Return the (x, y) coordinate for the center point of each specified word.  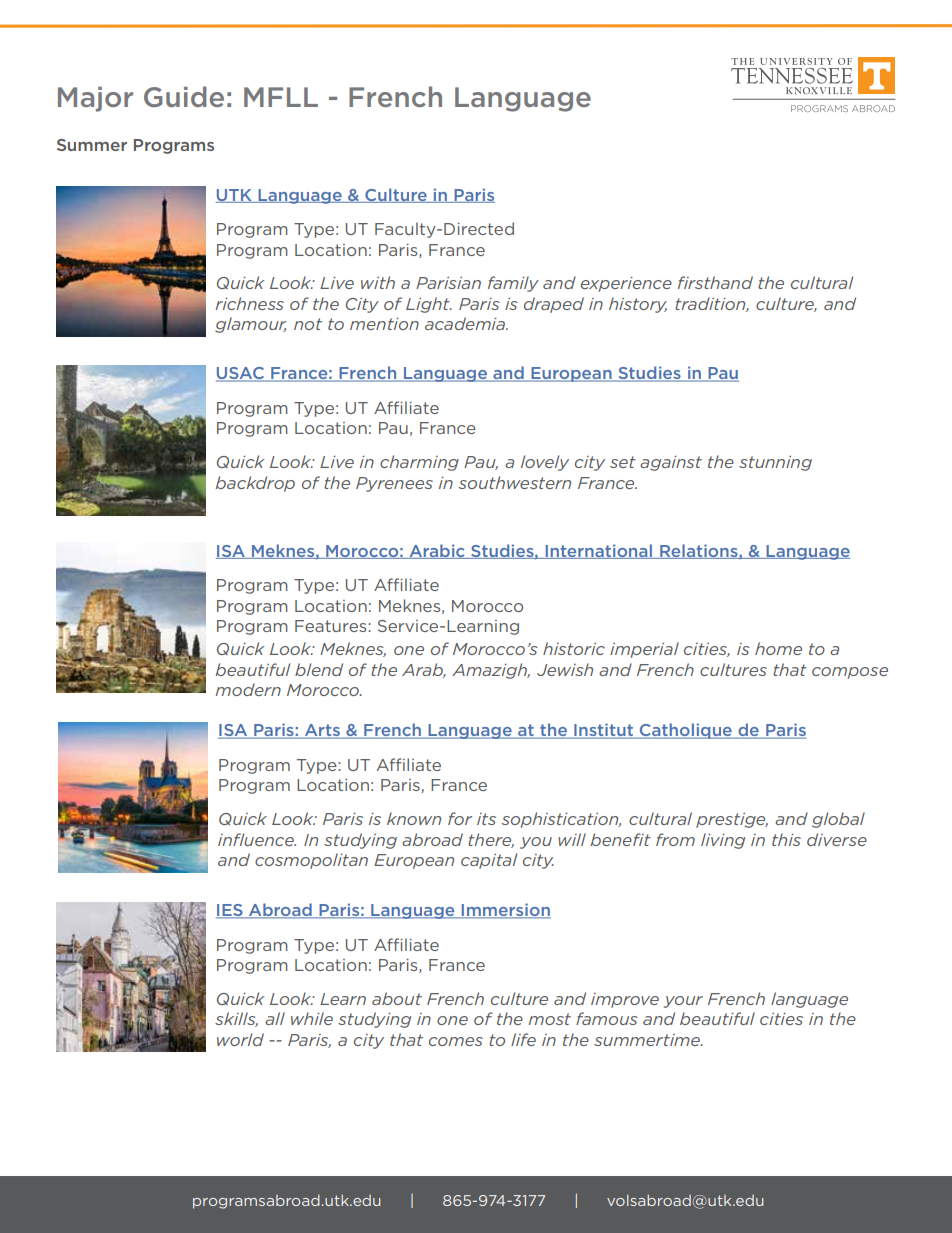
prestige (732, 820)
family (513, 284)
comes (456, 1041)
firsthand (715, 282)
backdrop (255, 484)
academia (466, 323)
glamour (250, 325)
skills (236, 1019)
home (778, 648)
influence (257, 839)
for (460, 818)
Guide (184, 96)
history (638, 305)
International (599, 551)
